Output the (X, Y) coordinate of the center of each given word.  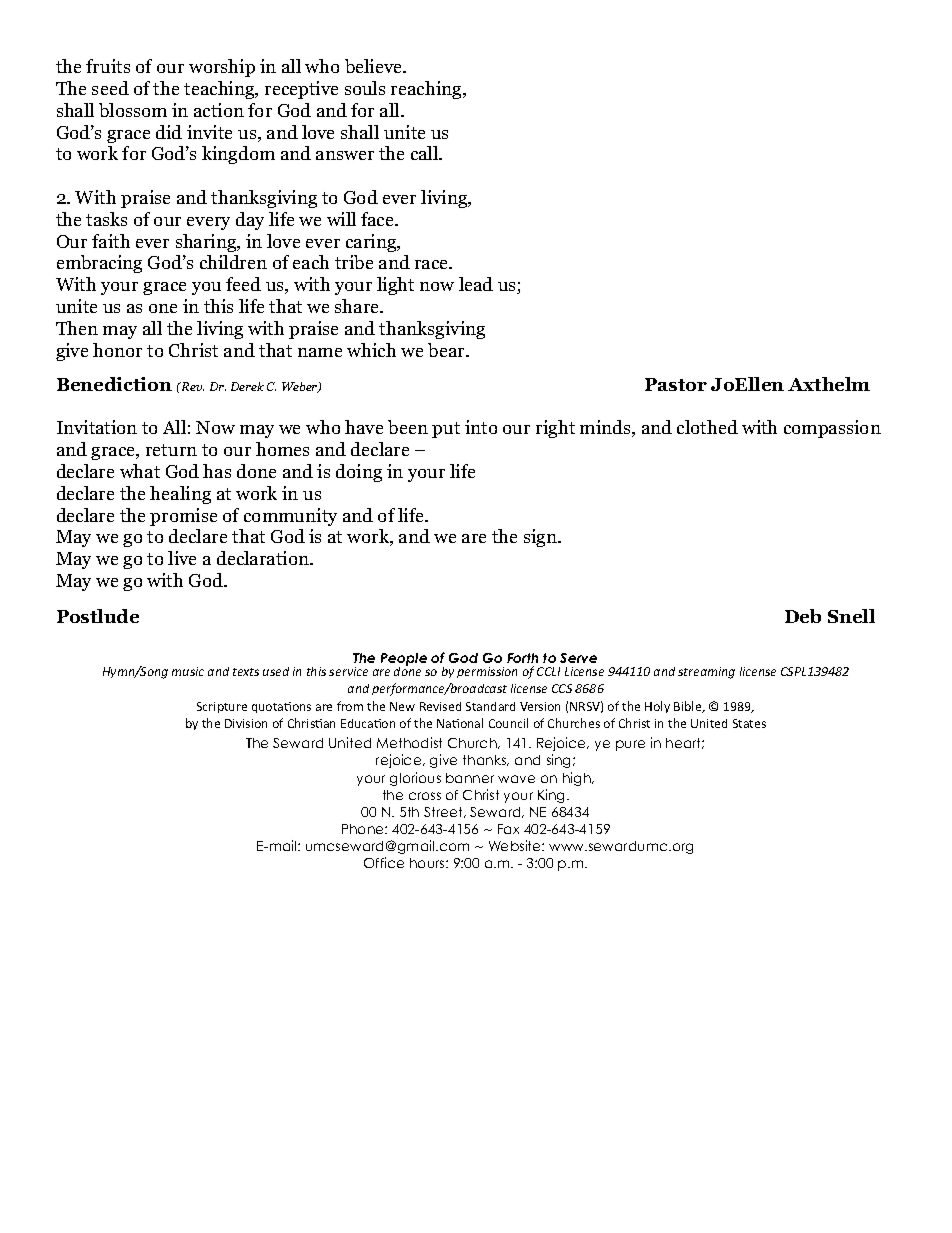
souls (365, 88)
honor (117, 350)
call (426, 153)
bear (448, 350)
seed (110, 88)
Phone (364, 829)
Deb (803, 616)
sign (541, 538)
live (182, 558)
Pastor (676, 384)
